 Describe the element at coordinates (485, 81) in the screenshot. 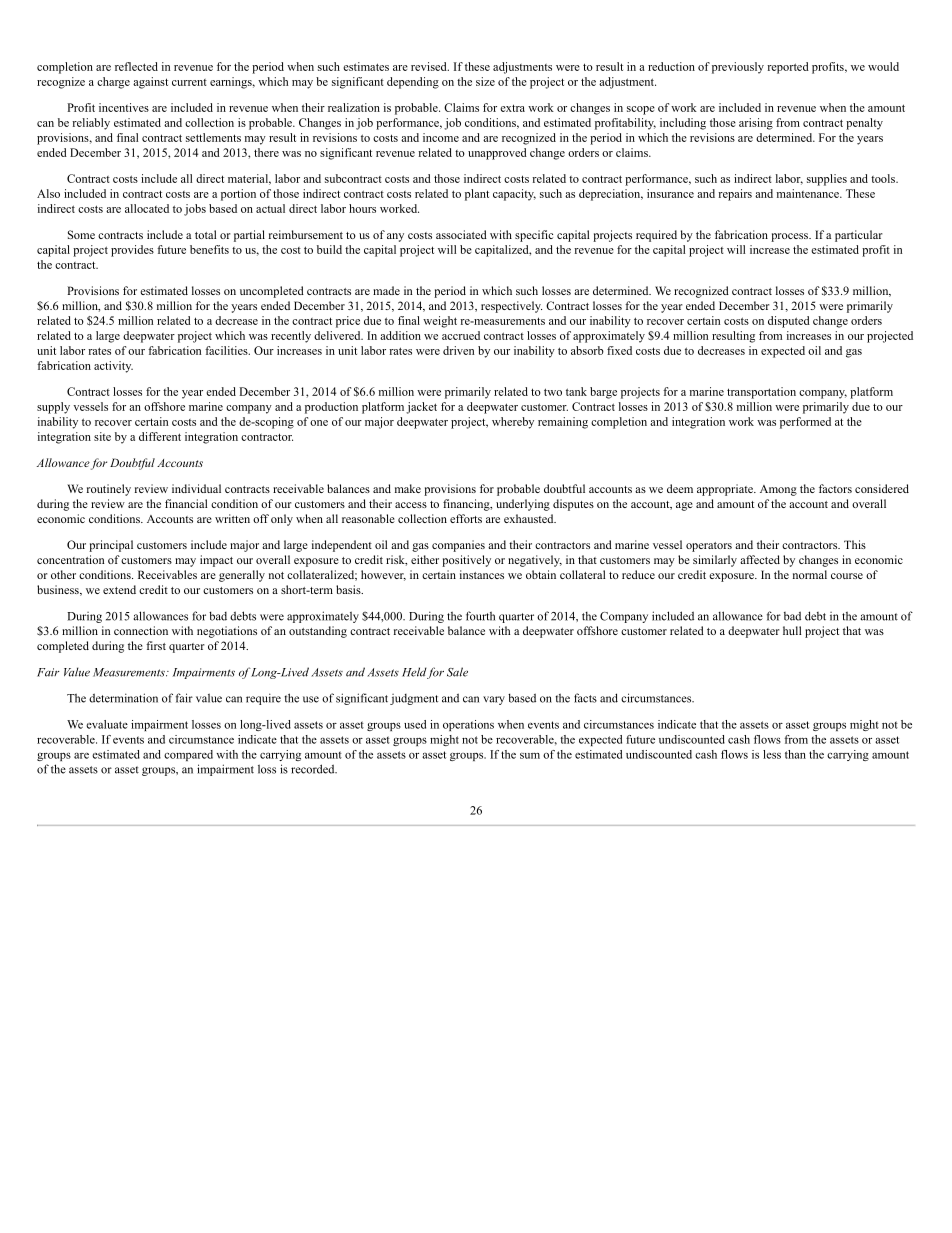

I see `size` at that location.
